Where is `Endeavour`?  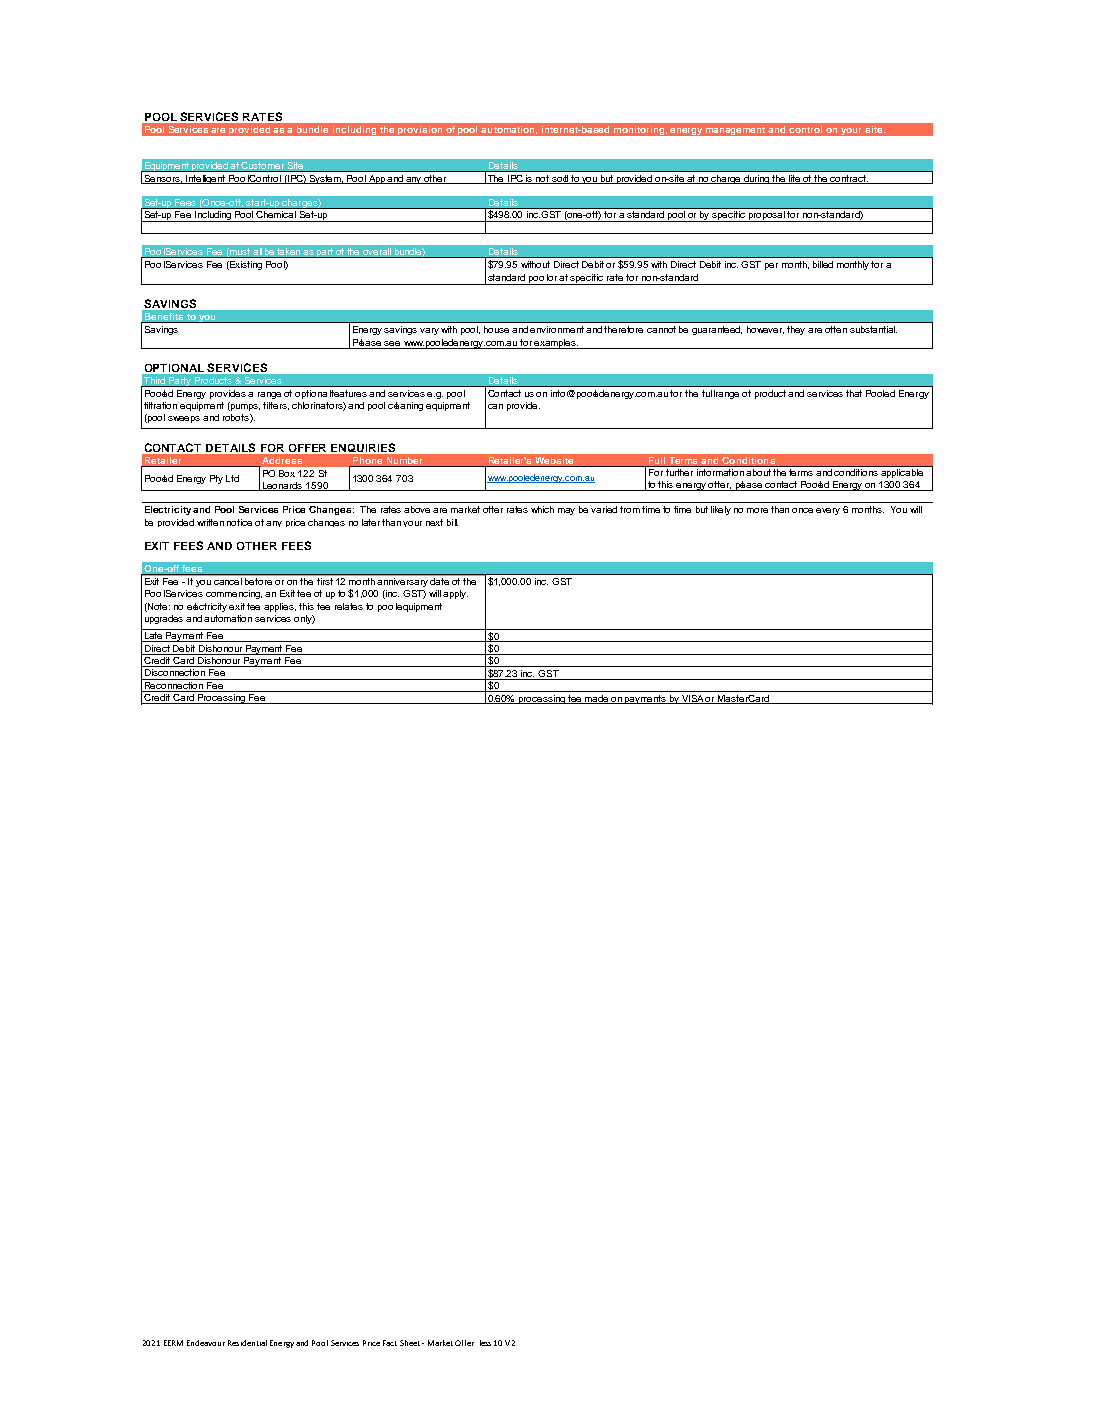 Endeavour is located at coordinates (206, 1343).
